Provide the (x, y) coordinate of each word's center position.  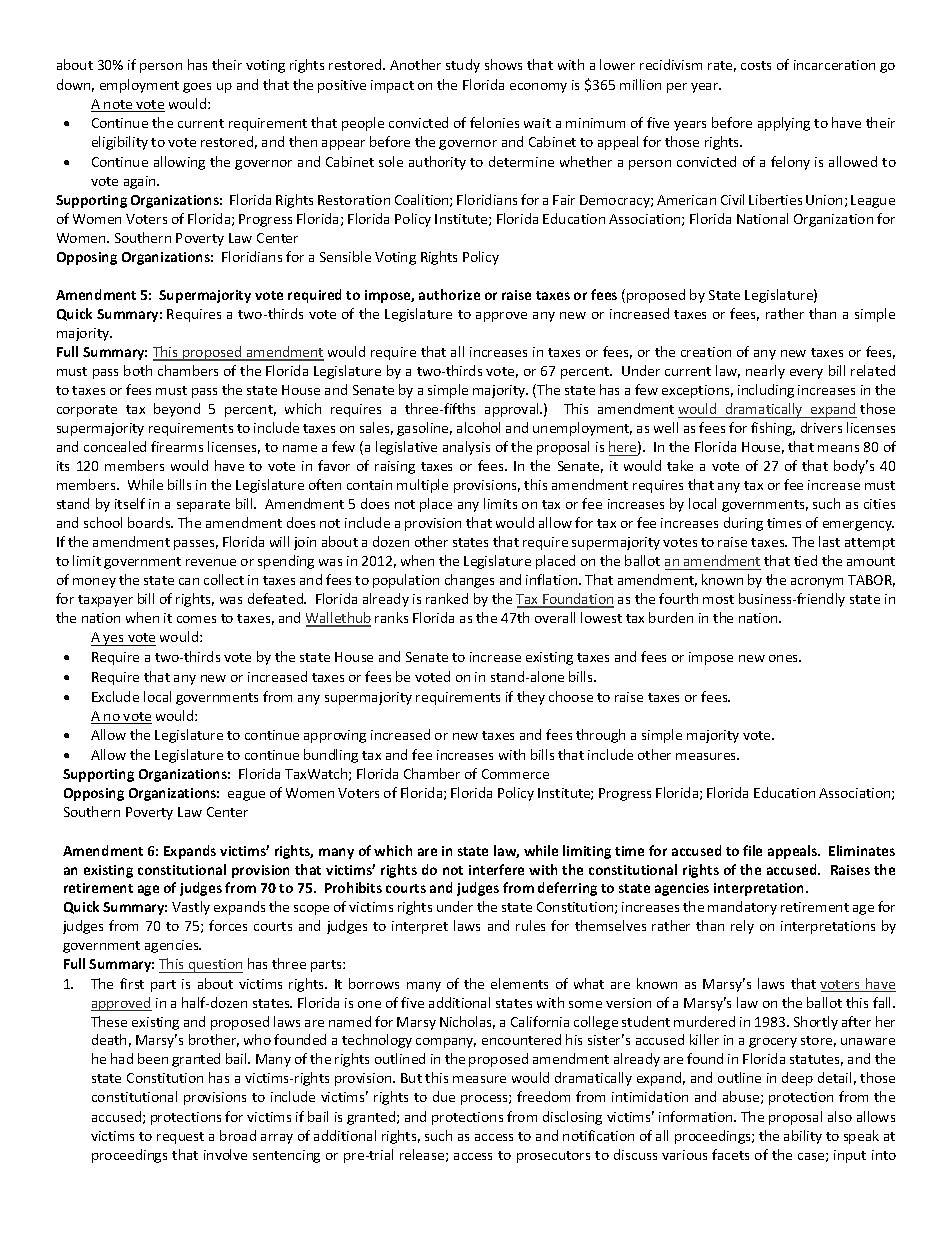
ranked (447, 598)
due (444, 1096)
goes (197, 88)
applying (784, 124)
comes (196, 619)
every (806, 374)
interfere (496, 869)
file (752, 850)
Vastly (191, 908)
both (138, 370)
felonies (494, 122)
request (180, 1138)
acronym (817, 583)
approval (513, 410)
